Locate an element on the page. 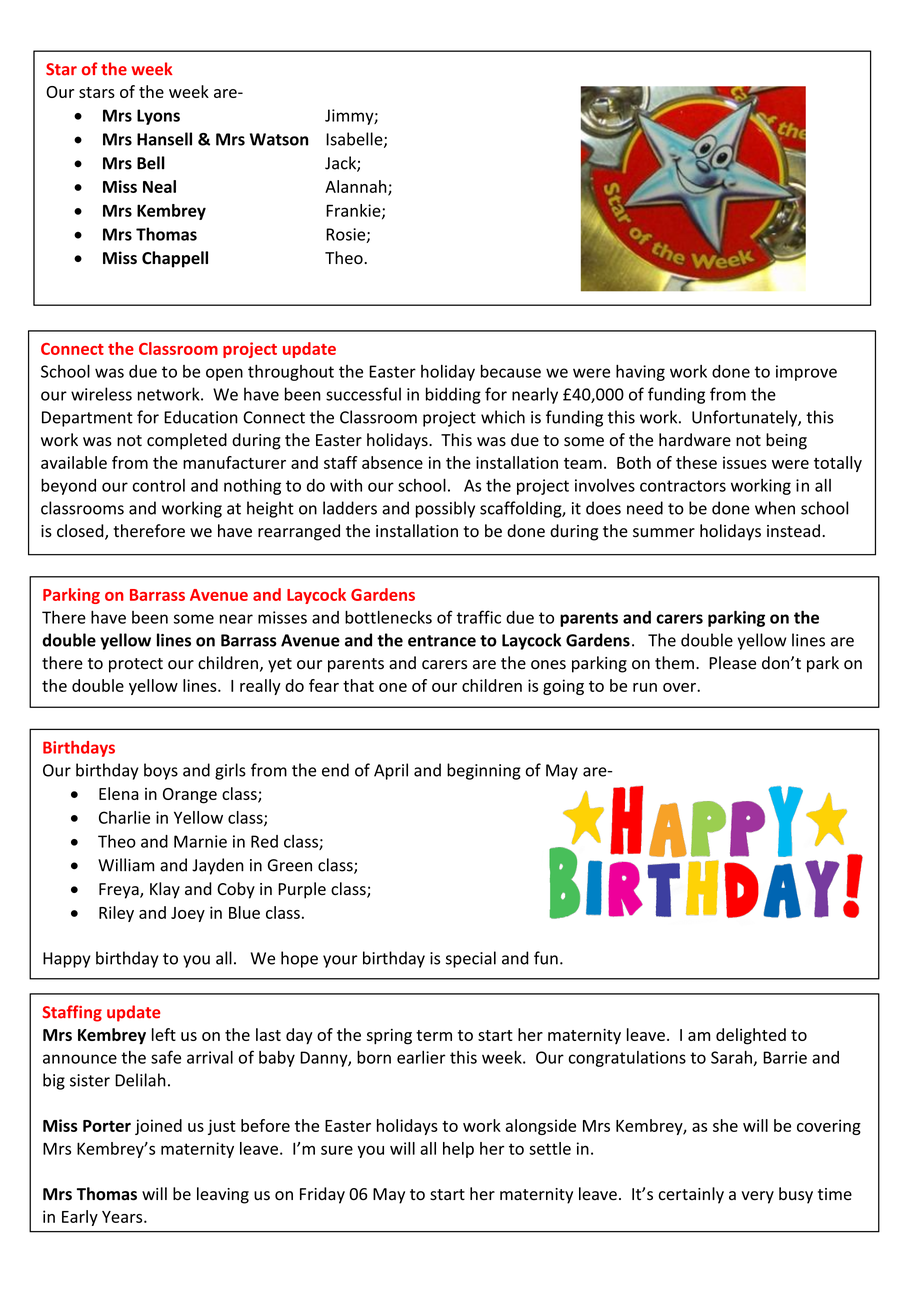 This document has width=924, height=1308. very is located at coordinates (758, 1197).
